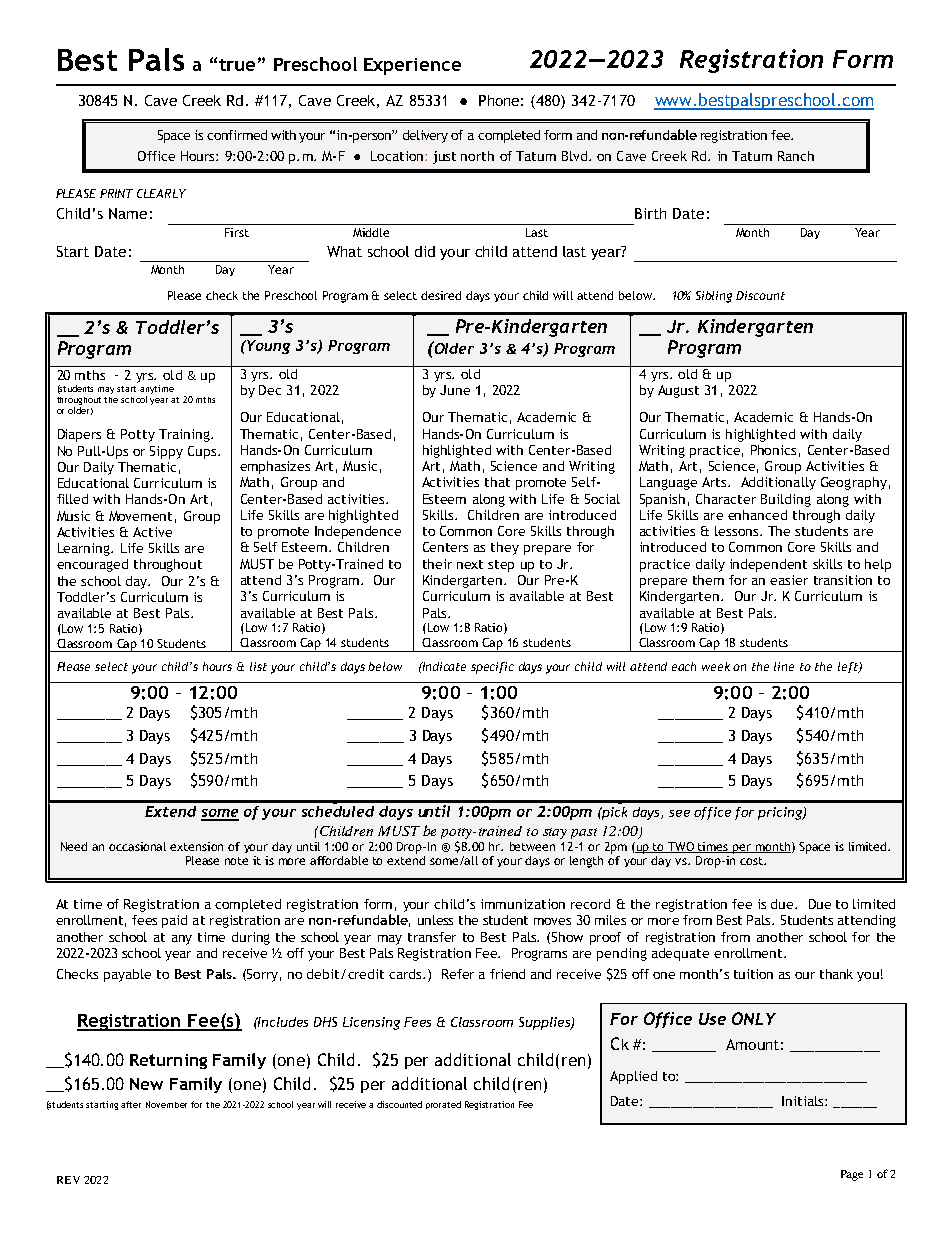  Describe the element at coordinates (784, 666) in the page. I see `line` at that location.
